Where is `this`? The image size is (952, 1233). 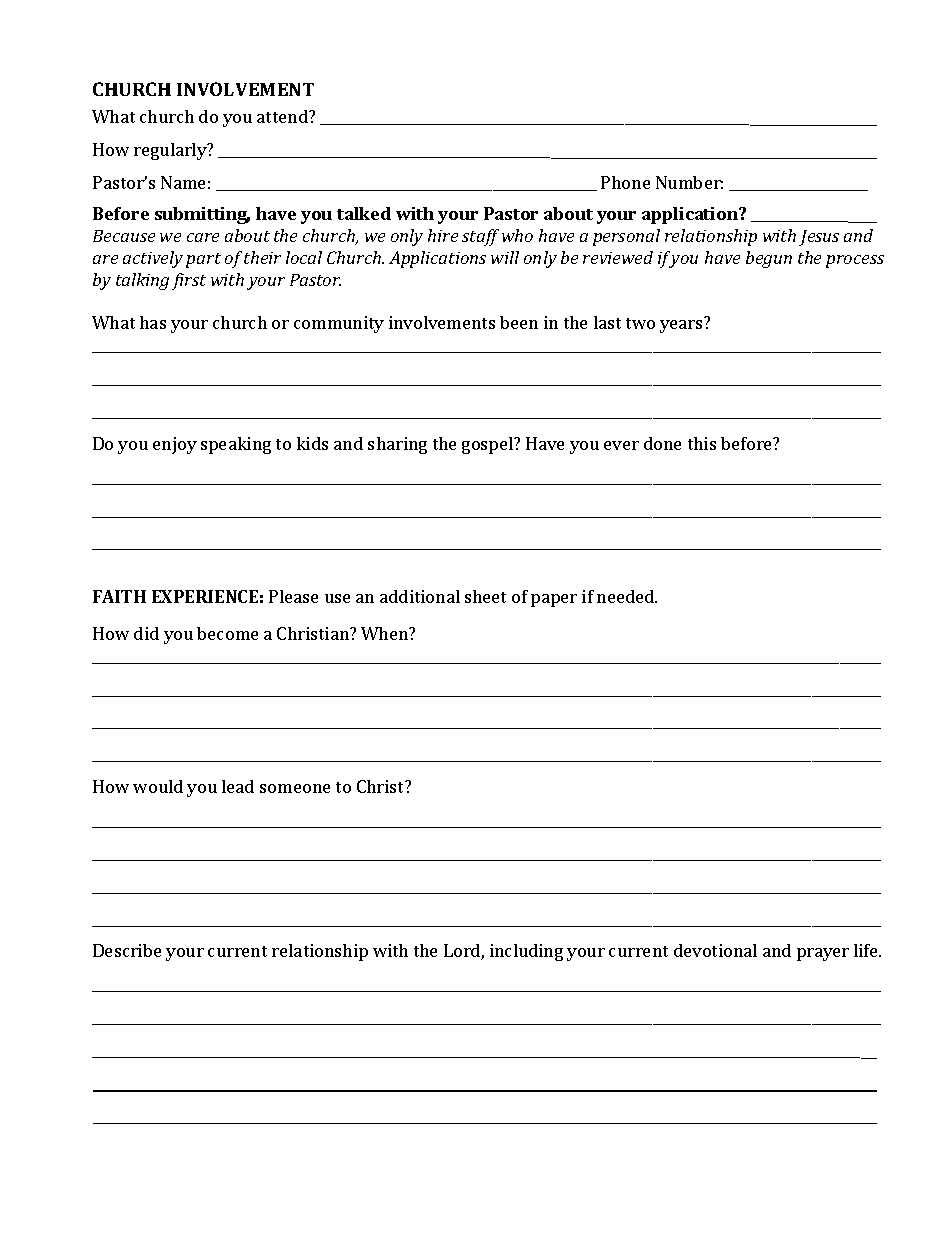
this is located at coordinates (702, 443).
